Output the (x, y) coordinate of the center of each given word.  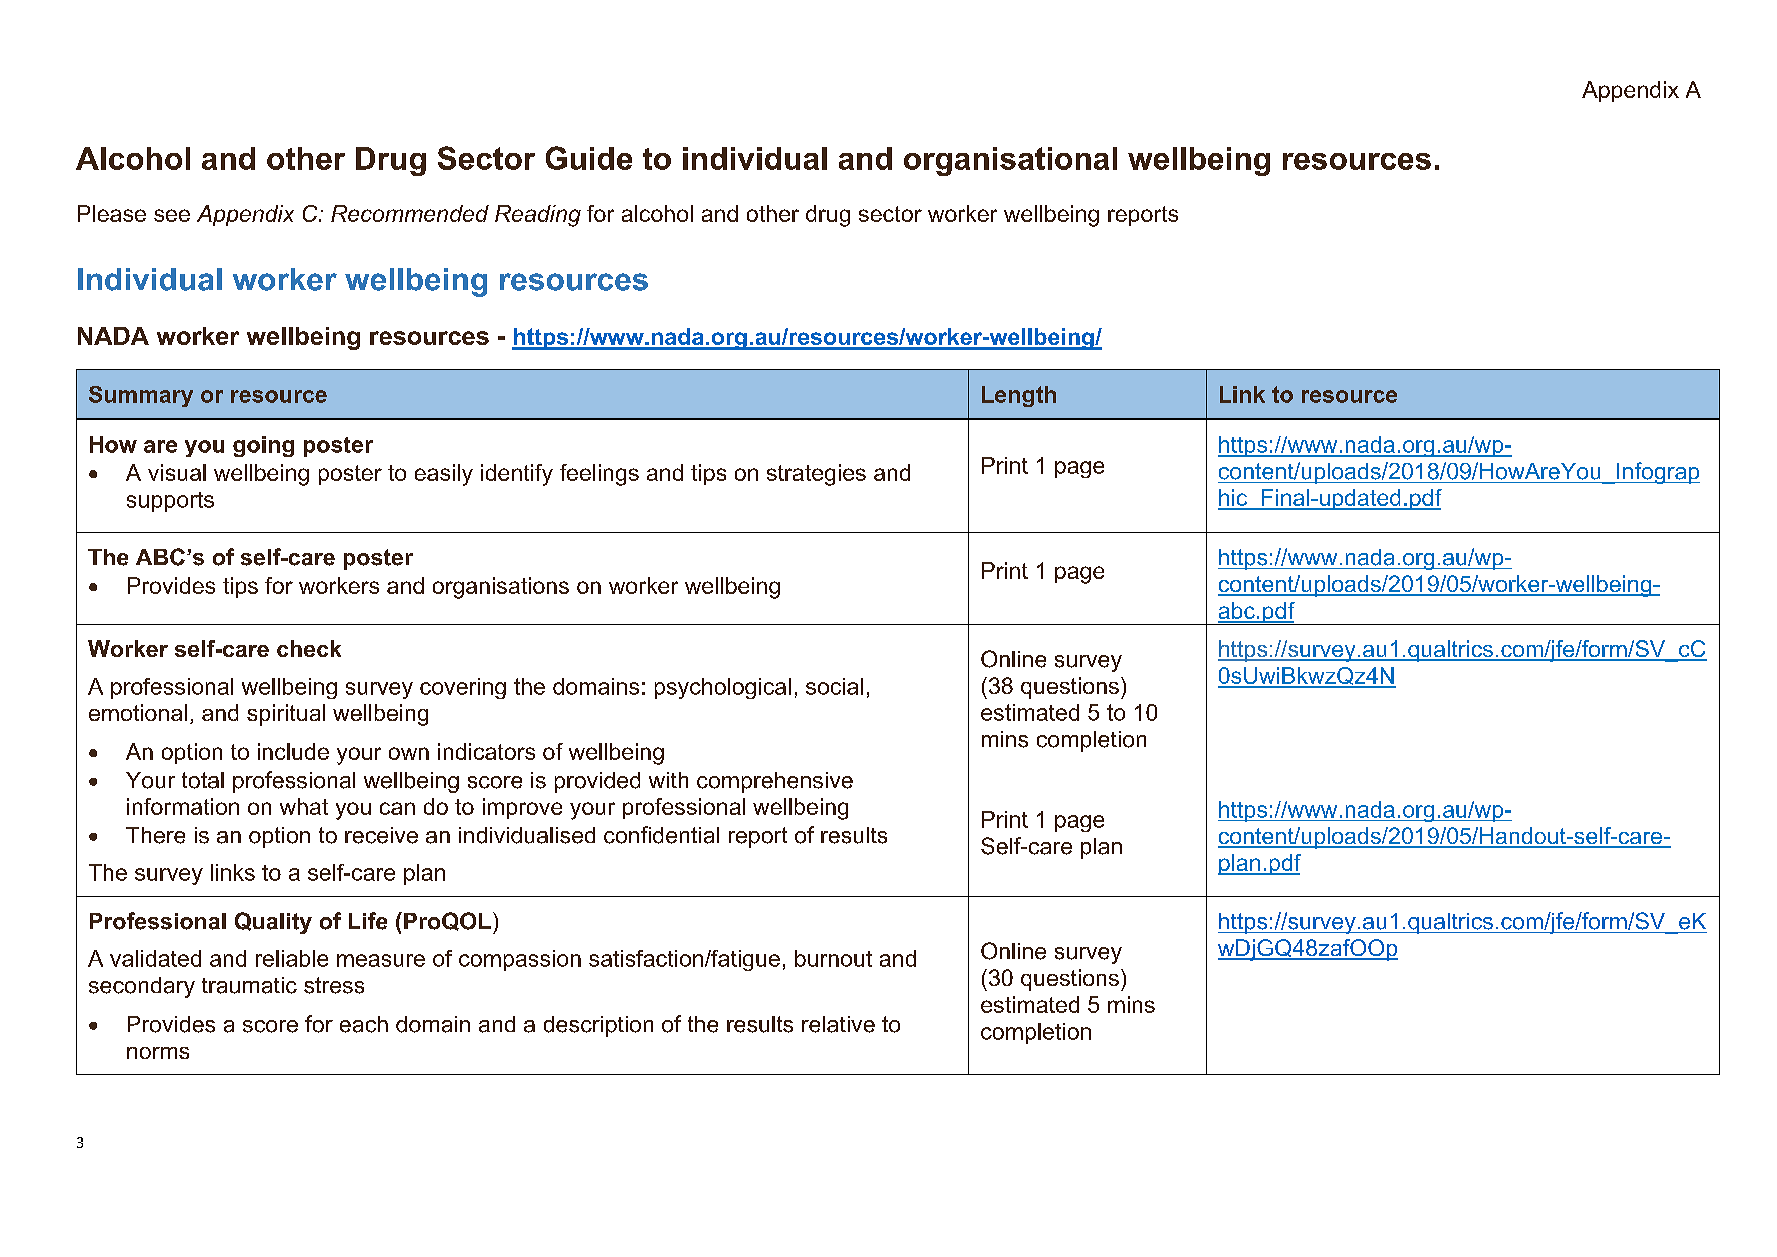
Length (1019, 396)
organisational (1010, 161)
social (834, 686)
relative (838, 1024)
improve (522, 808)
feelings (599, 475)
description (598, 1026)
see (172, 215)
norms (158, 1053)
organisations (501, 588)
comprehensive (775, 782)
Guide (589, 158)
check (309, 648)
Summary (141, 396)
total (203, 780)
